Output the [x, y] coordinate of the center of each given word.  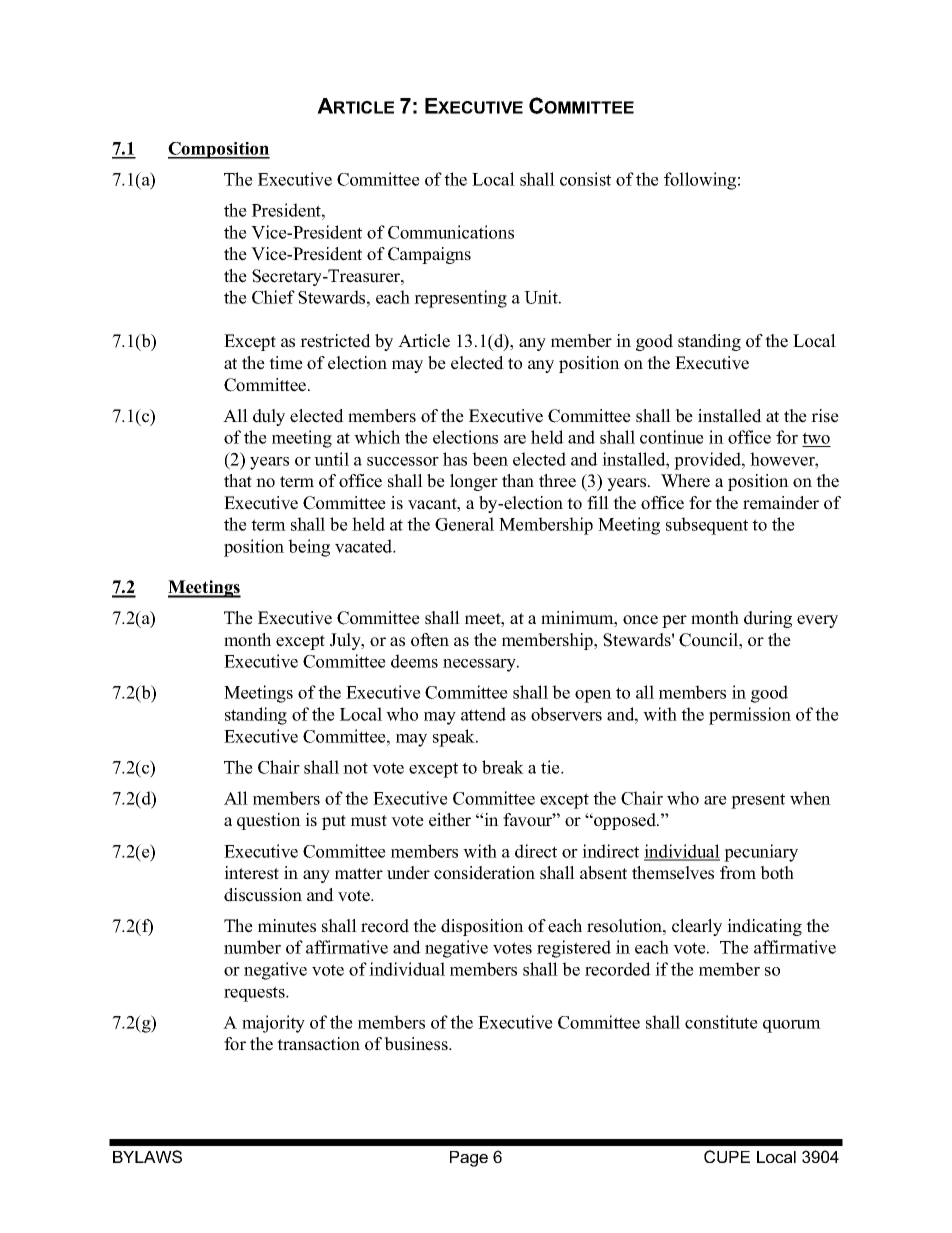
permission [750, 716]
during [768, 619]
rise [825, 416]
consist [585, 179]
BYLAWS [147, 1156]
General [464, 524]
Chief [273, 297]
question [269, 821]
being [309, 548]
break [503, 767]
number [252, 947]
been [490, 459]
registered [574, 949]
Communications [451, 232]
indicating [764, 927]
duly [269, 417]
